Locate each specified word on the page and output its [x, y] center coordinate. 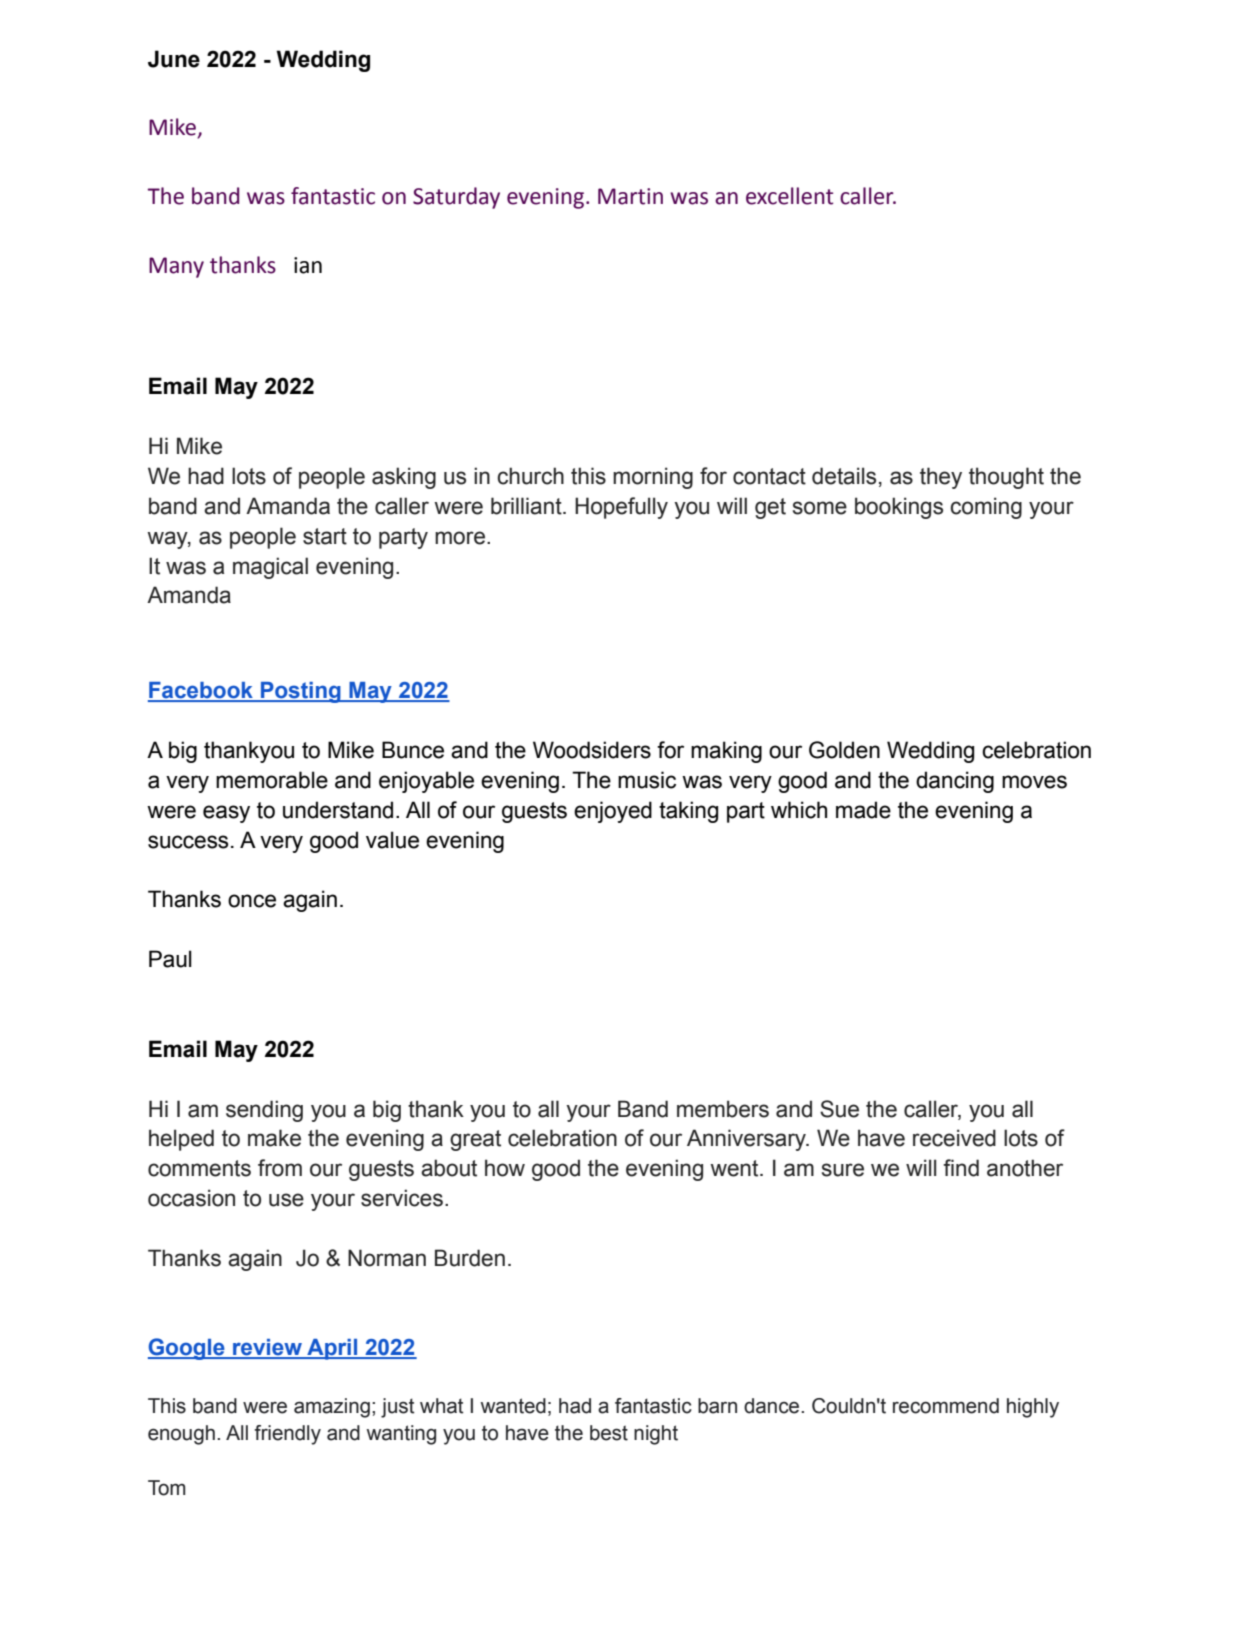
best [609, 1433]
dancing [955, 782]
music [647, 780]
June [174, 59]
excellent [789, 196]
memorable [272, 780]
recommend [946, 1406]
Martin [630, 196]
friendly [287, 1435]
